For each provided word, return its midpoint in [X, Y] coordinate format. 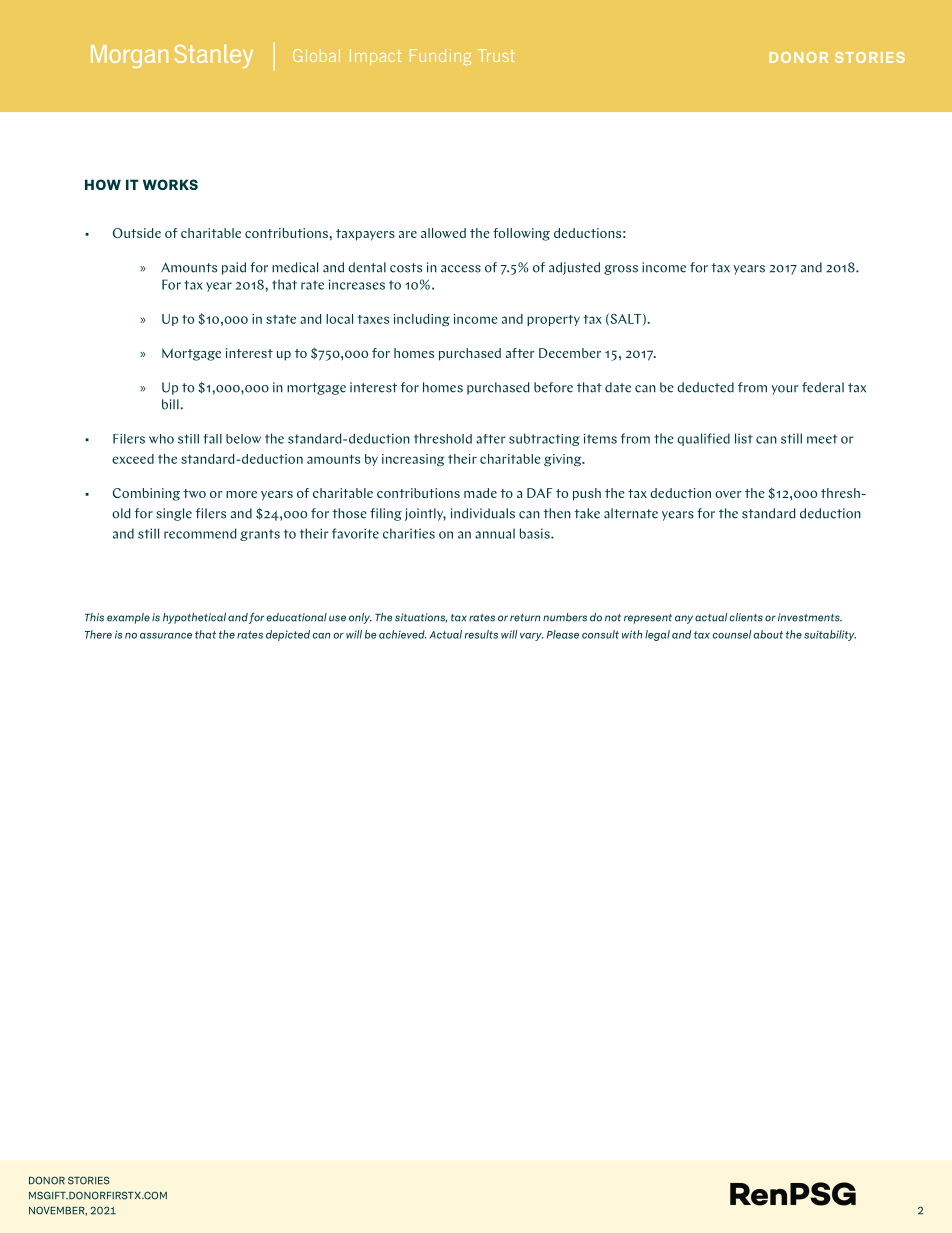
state [281, 319]
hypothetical [194, 618]
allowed [443, 233]
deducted [705, 387]
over [728, 494]
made [480, 493]
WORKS [170, 184]
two [194, 493]
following [521, 234]
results [481, 634]
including [422, 320]
